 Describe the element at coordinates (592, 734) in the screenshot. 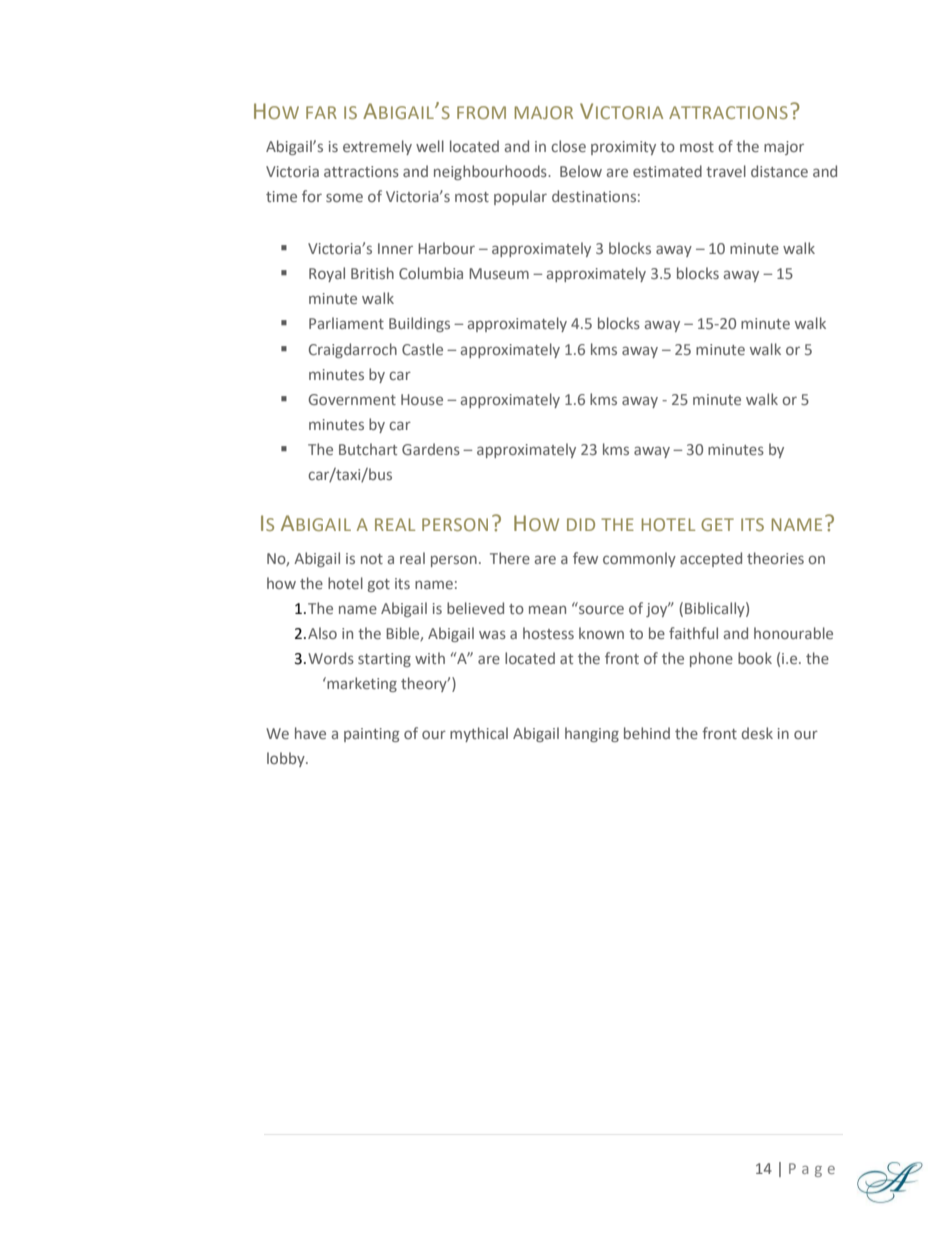

I see `hanging` at that location.
